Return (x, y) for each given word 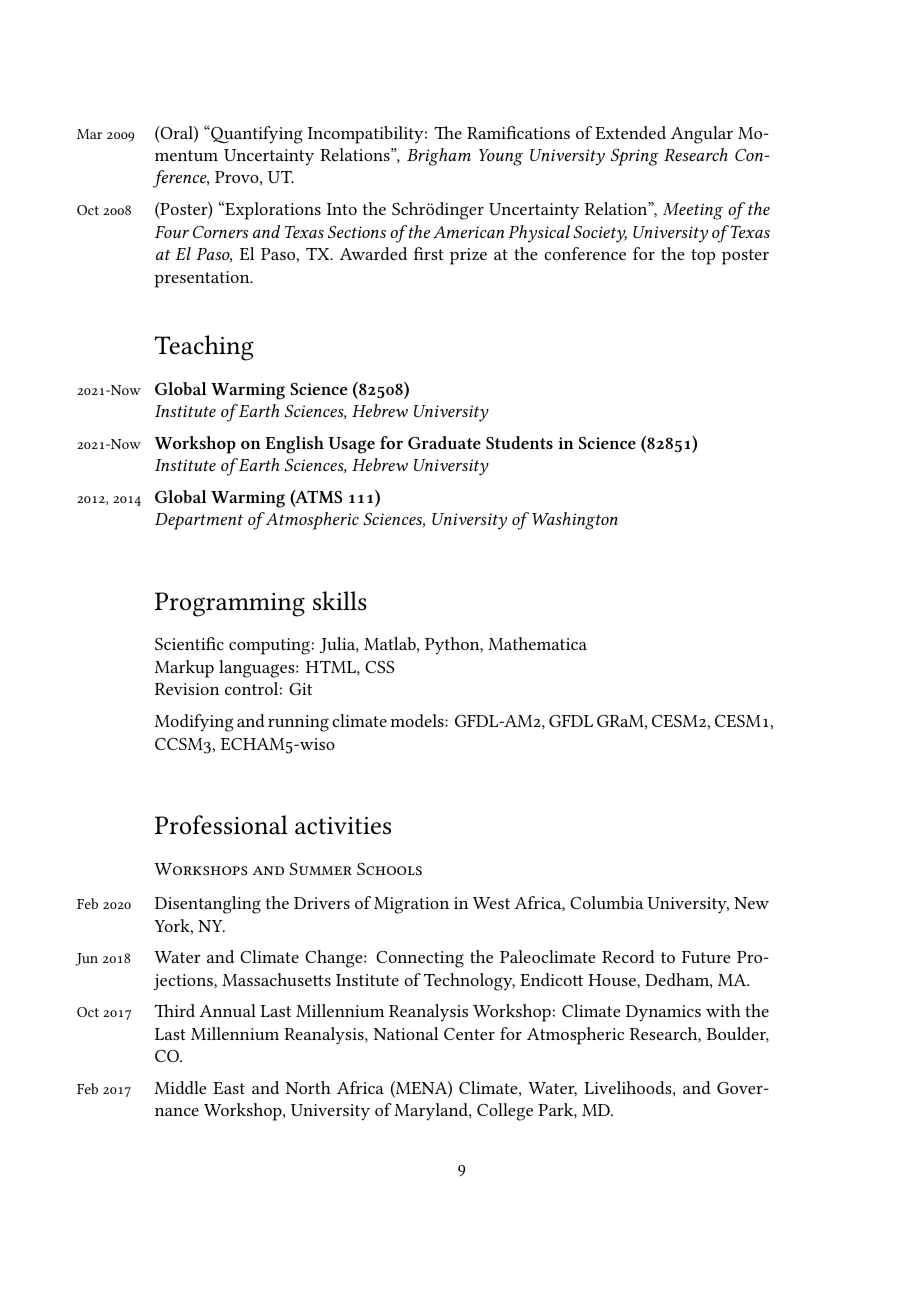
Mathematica (537, 643)
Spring (635, 157)
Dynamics (663, 1013)
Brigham (439, 157)
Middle (181, 1087)
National (406, 1033)
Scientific (189, 643)
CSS (379, 667)
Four (172, 232)
